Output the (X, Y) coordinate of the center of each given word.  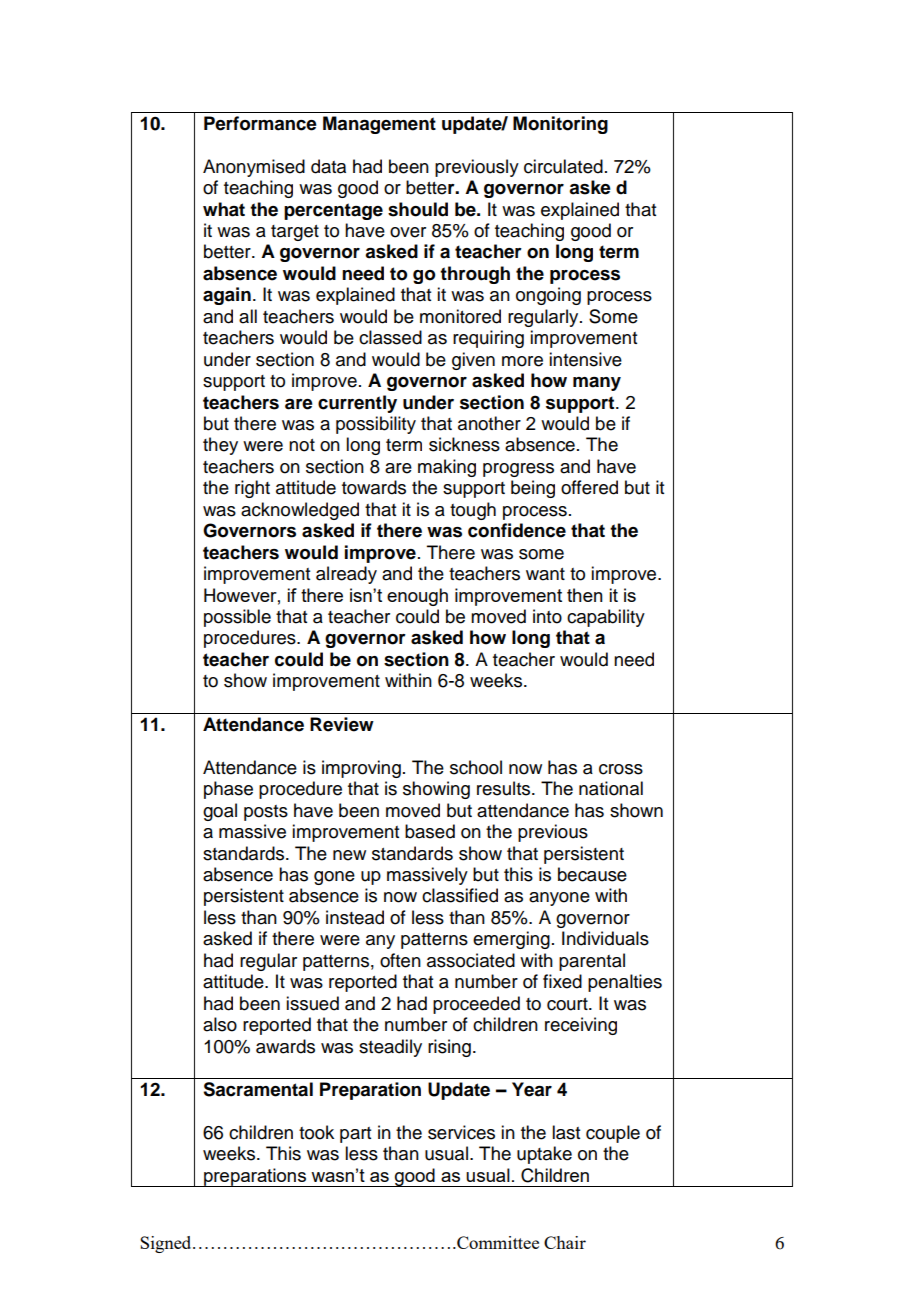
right (252, 489)
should (418, 209)
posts (266, 813)
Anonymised (254, 168)
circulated (563, 166)
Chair (565, 1242)
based (430, 831)
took (316, 1132)
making (447, 468)
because (592, 874)
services (461, 1132)
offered (589, 487)
